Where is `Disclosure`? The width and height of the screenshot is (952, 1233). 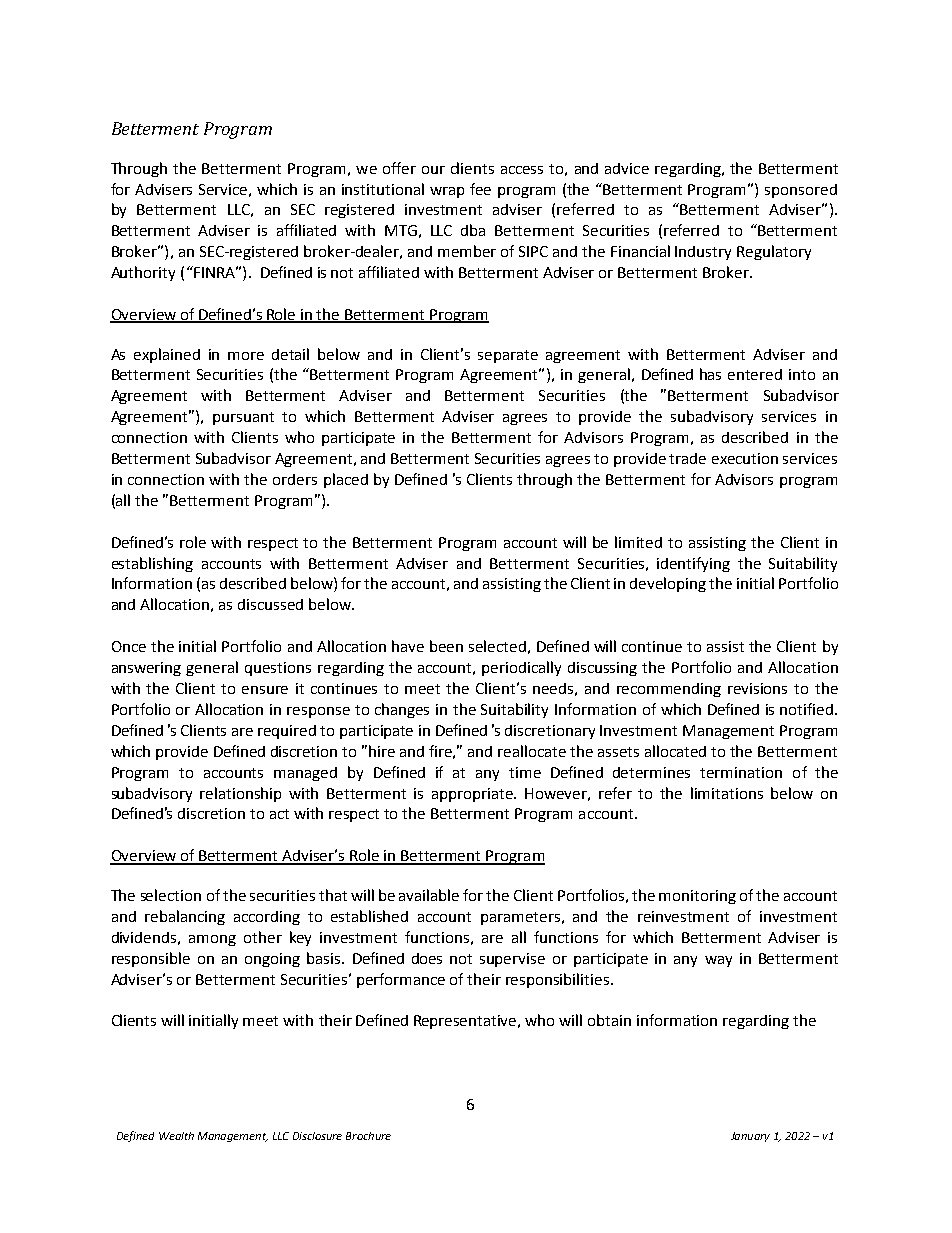
Disclosure is located at coordinates (317, 1136).
